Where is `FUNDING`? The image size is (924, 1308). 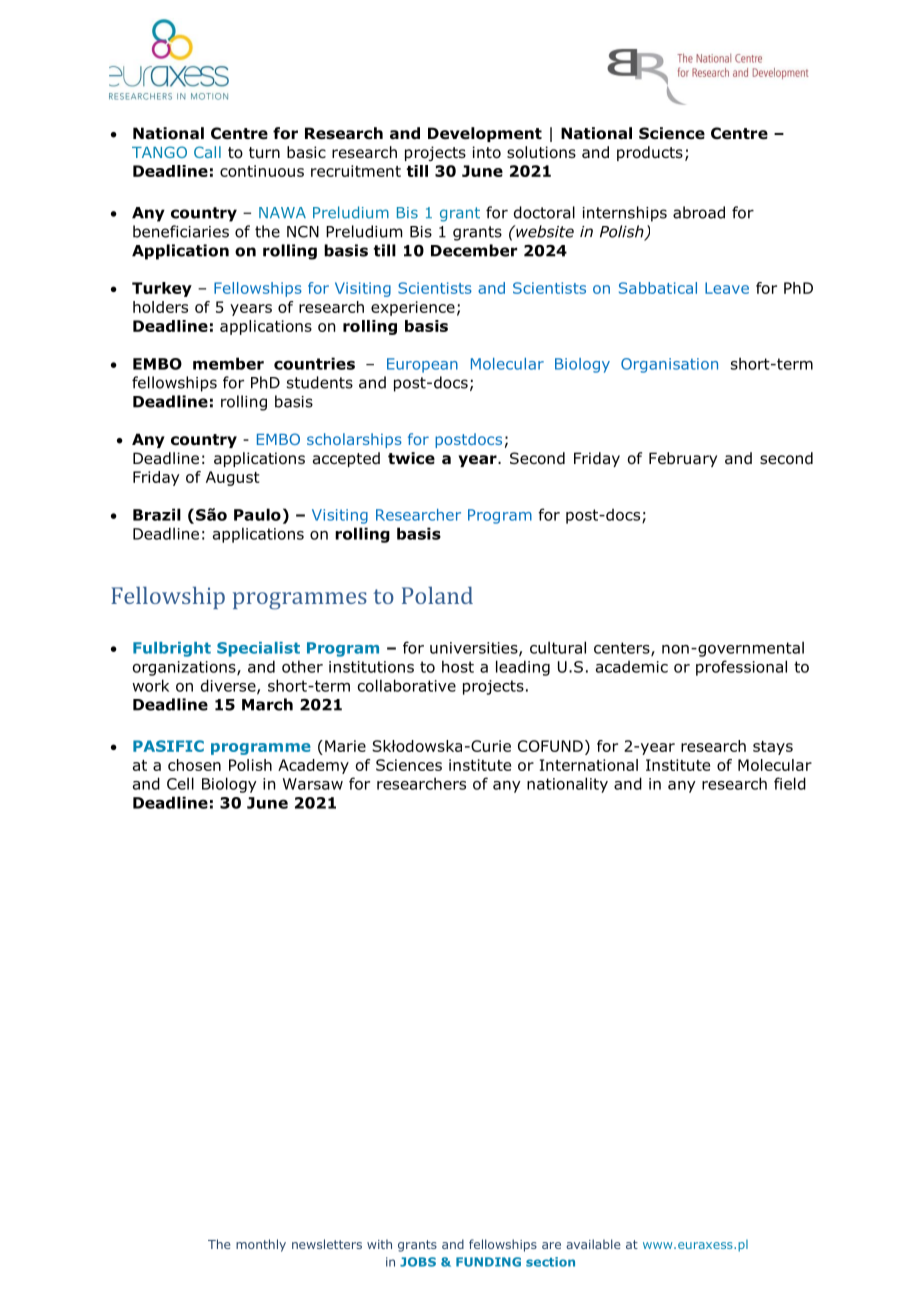
FUNDING is located at coordinates (488, 1262).
